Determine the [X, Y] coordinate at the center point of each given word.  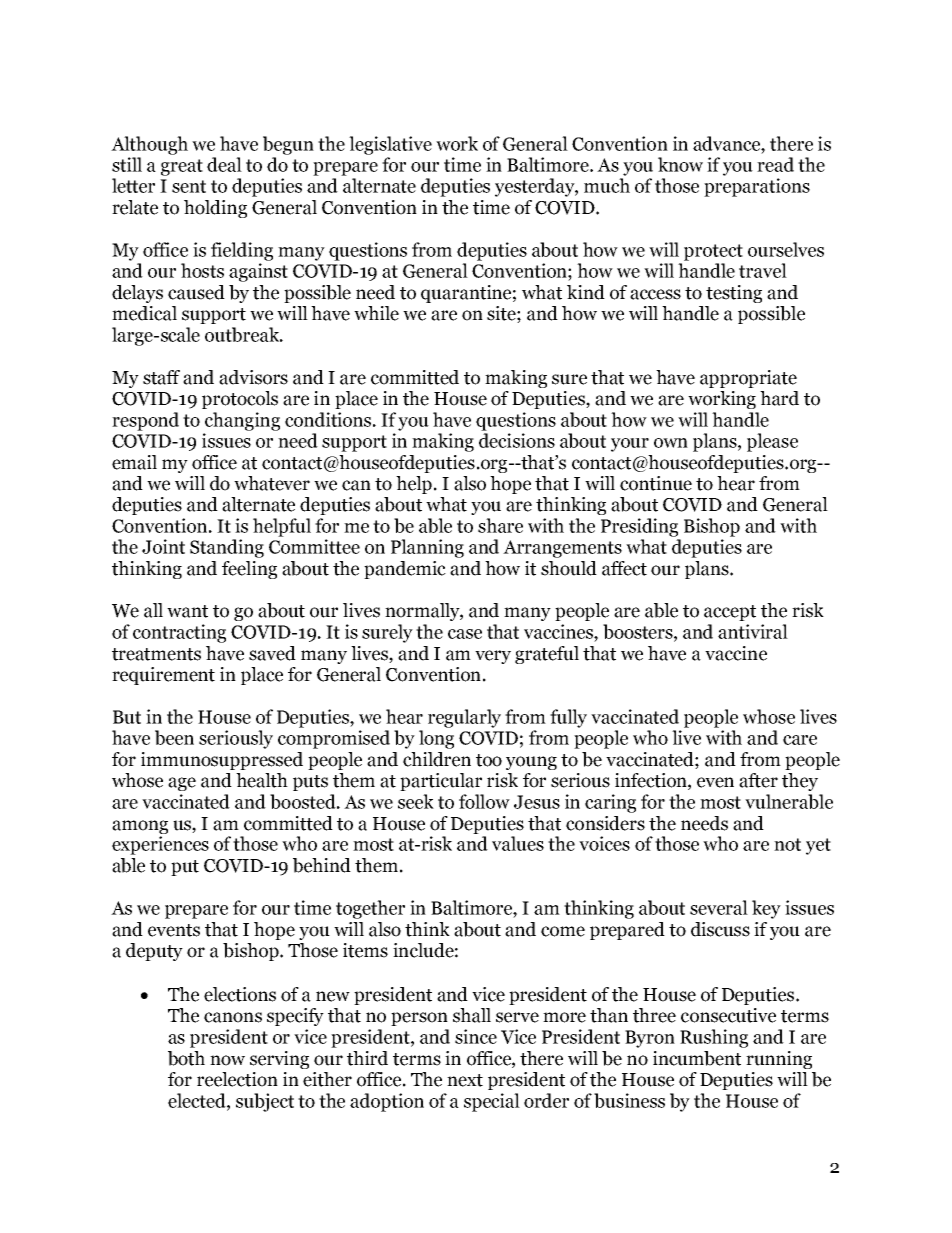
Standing [227, 548]
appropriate [748, 379]
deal [224, 164]
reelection [237, 1079]
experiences [160, 845]
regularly [464, 718]
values [518, 843]
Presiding [639, 527]
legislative [390, 145]
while [376, 313]
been [174, 737]
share [500, 525]
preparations [757, 187]
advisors [253, 377]
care [800, 740]
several [719, 907]
